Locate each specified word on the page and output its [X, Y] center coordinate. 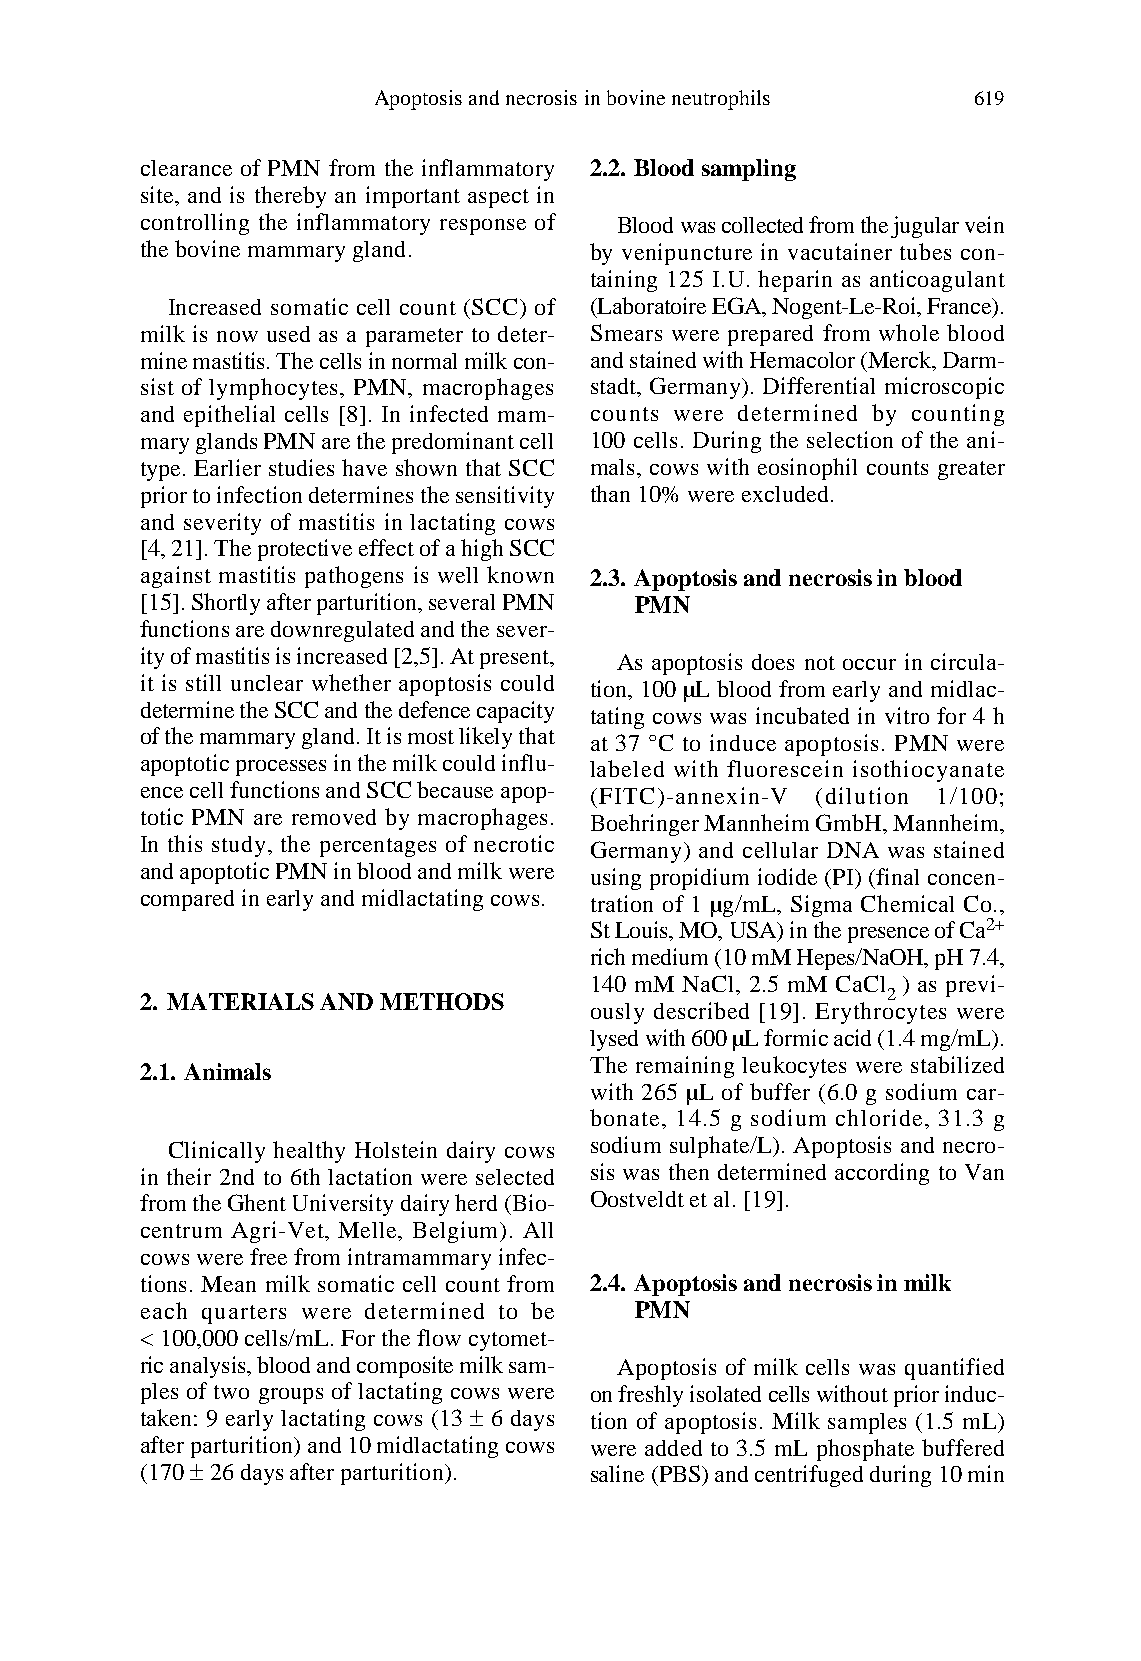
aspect [498, 198]
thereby [290, 197]
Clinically [217, 1152]
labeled [627, 768]
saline [617, 1473]
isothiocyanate [928, 771]
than [610, 493]
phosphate [865, 1450]
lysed [614, 1040]
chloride [879, 1117]
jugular [925, 227]
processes [281, 768]
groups [291, 1396]
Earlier [227, 467]
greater [971, 470]
